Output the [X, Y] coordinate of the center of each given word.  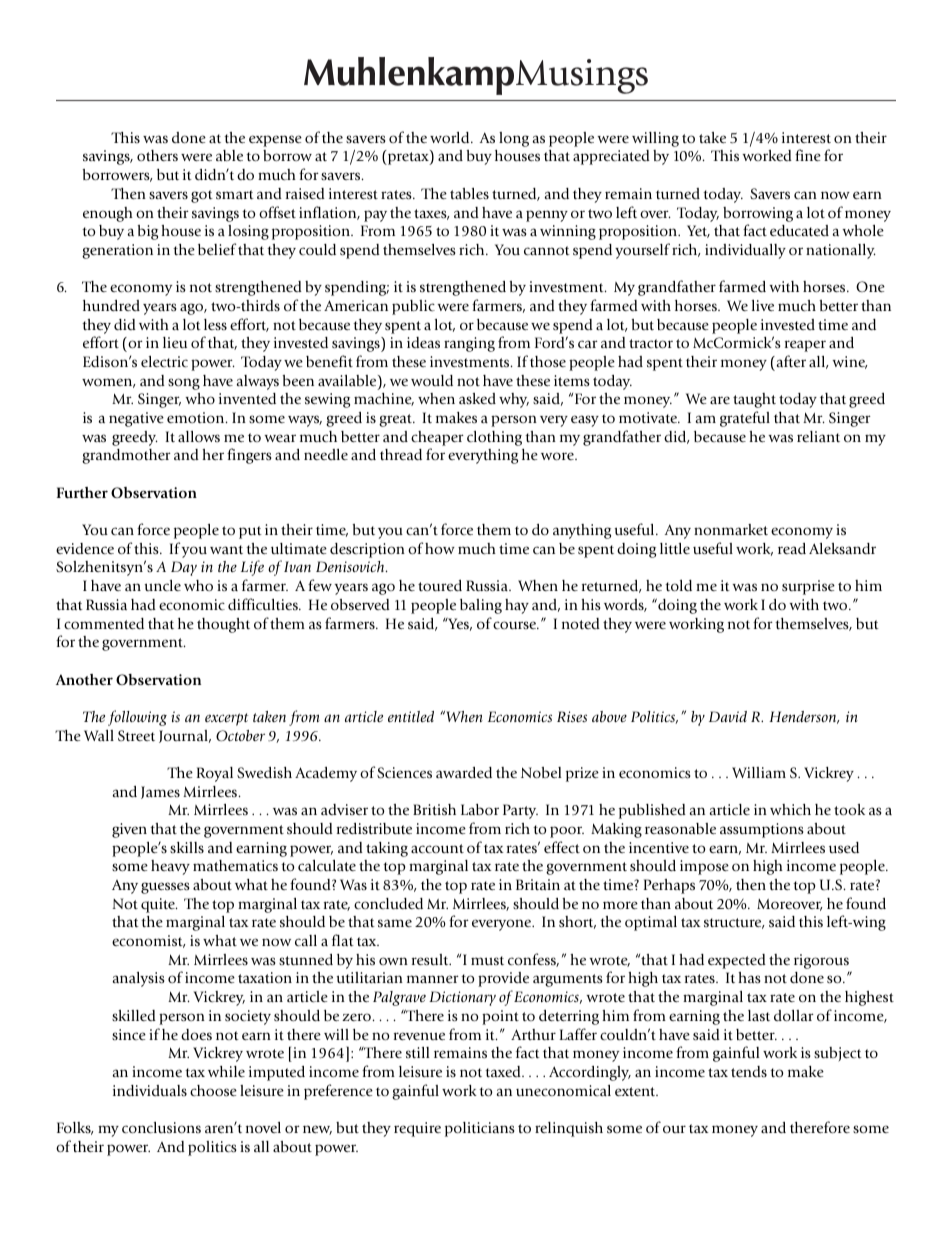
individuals [150, 1090]
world [451, 137]
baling [481, 606]
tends [749, 1071]
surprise [808, 587]
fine [808, 155]
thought [223, 625]
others [157, 155]
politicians [480, 1129]
